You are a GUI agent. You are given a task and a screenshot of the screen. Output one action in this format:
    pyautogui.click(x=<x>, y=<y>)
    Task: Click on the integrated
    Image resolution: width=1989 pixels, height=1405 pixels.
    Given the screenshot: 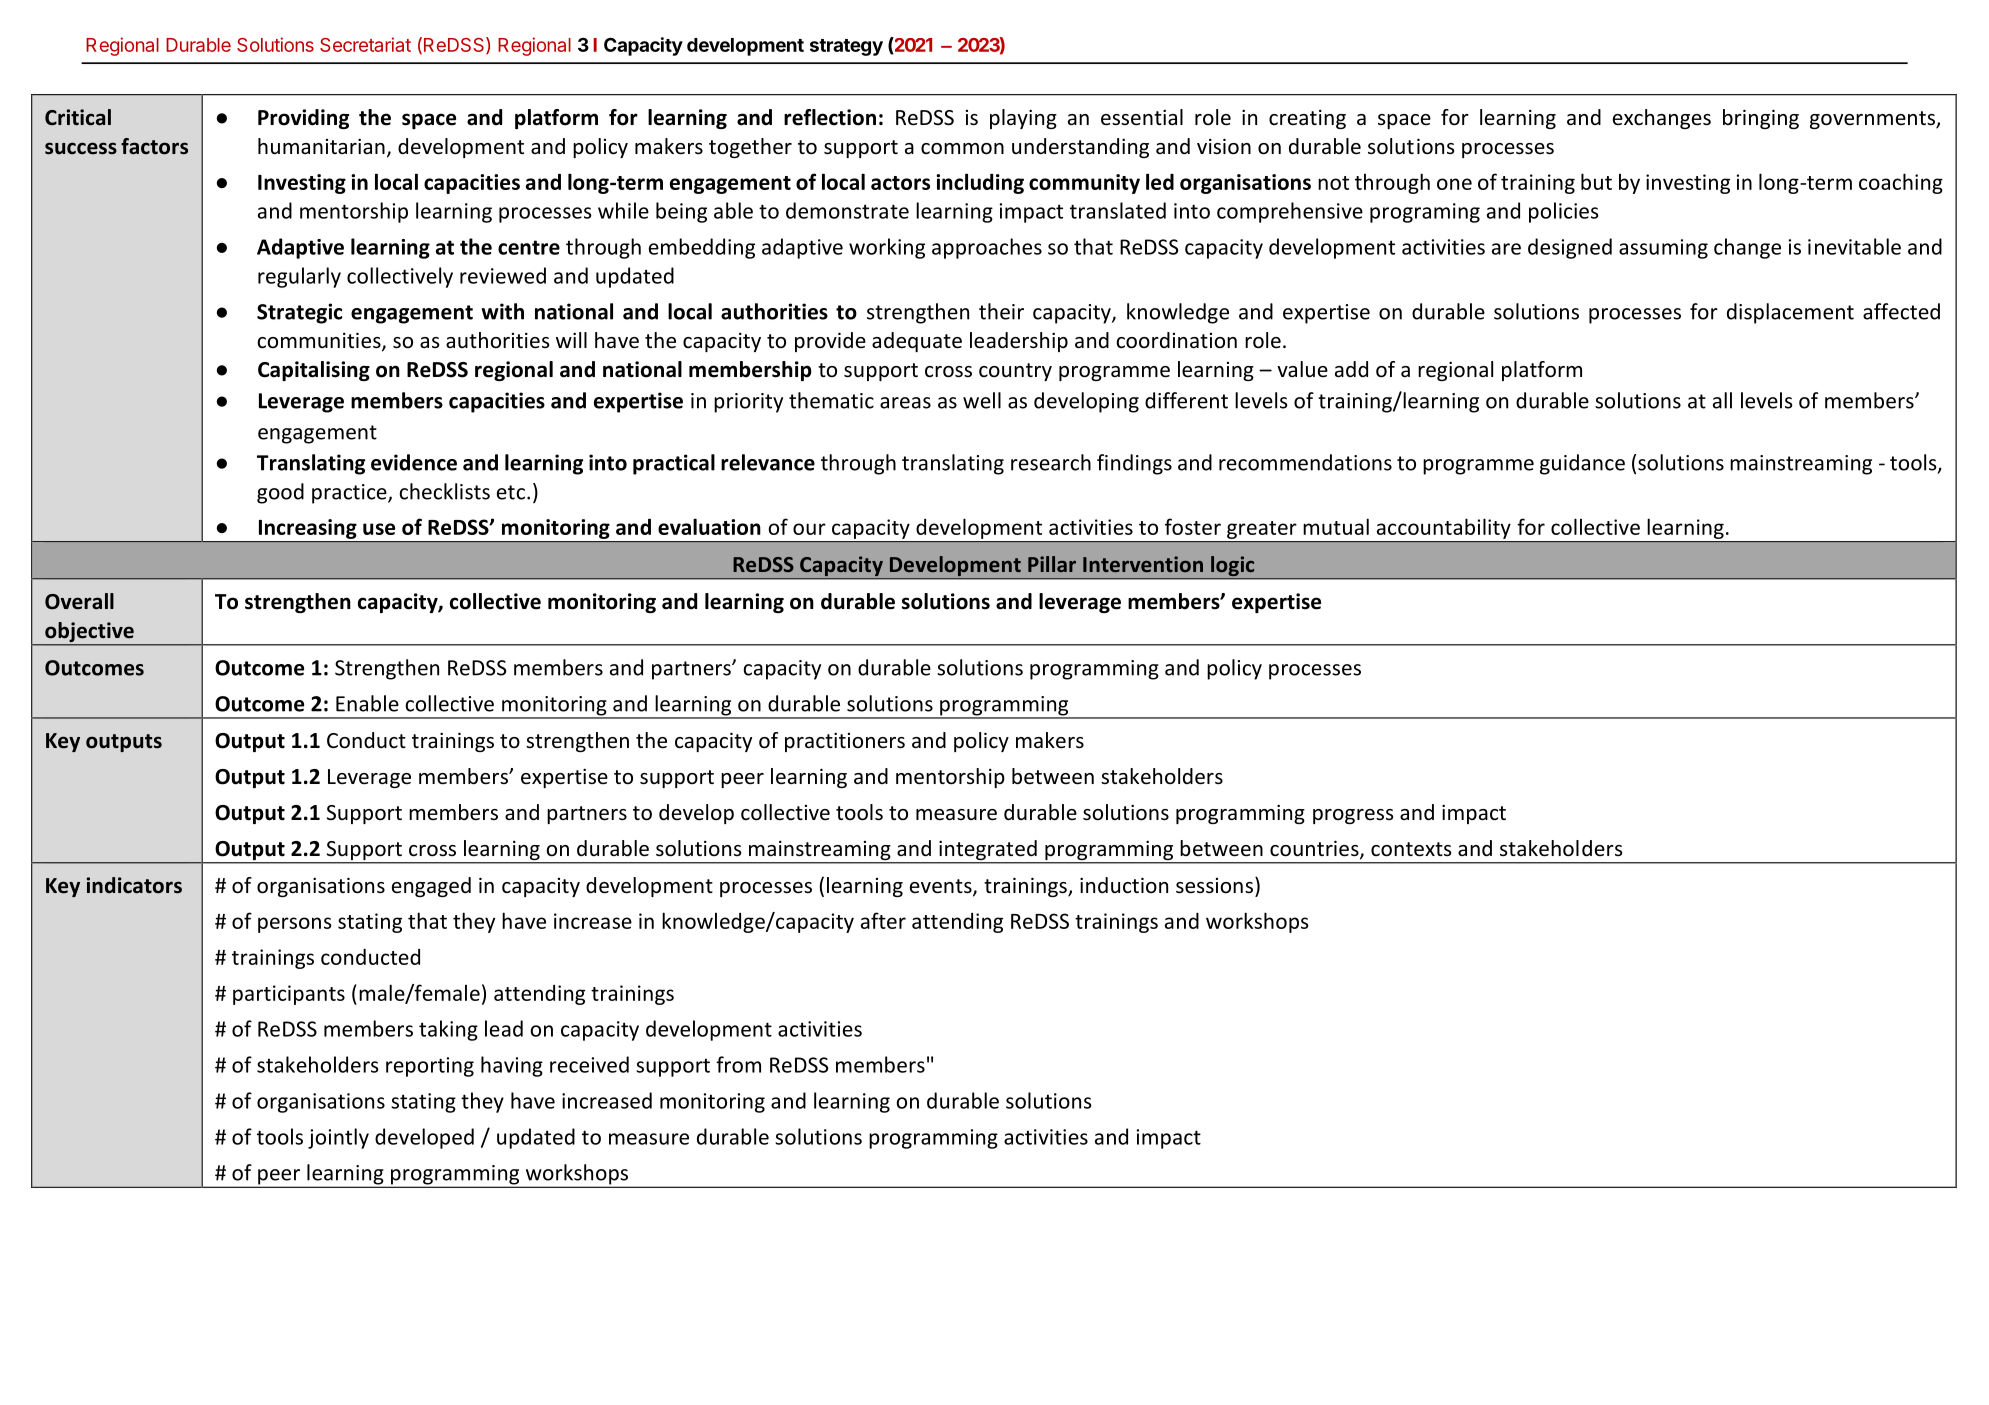 What is the action you would take?
    pyautogui.click(x=988, y=851)
